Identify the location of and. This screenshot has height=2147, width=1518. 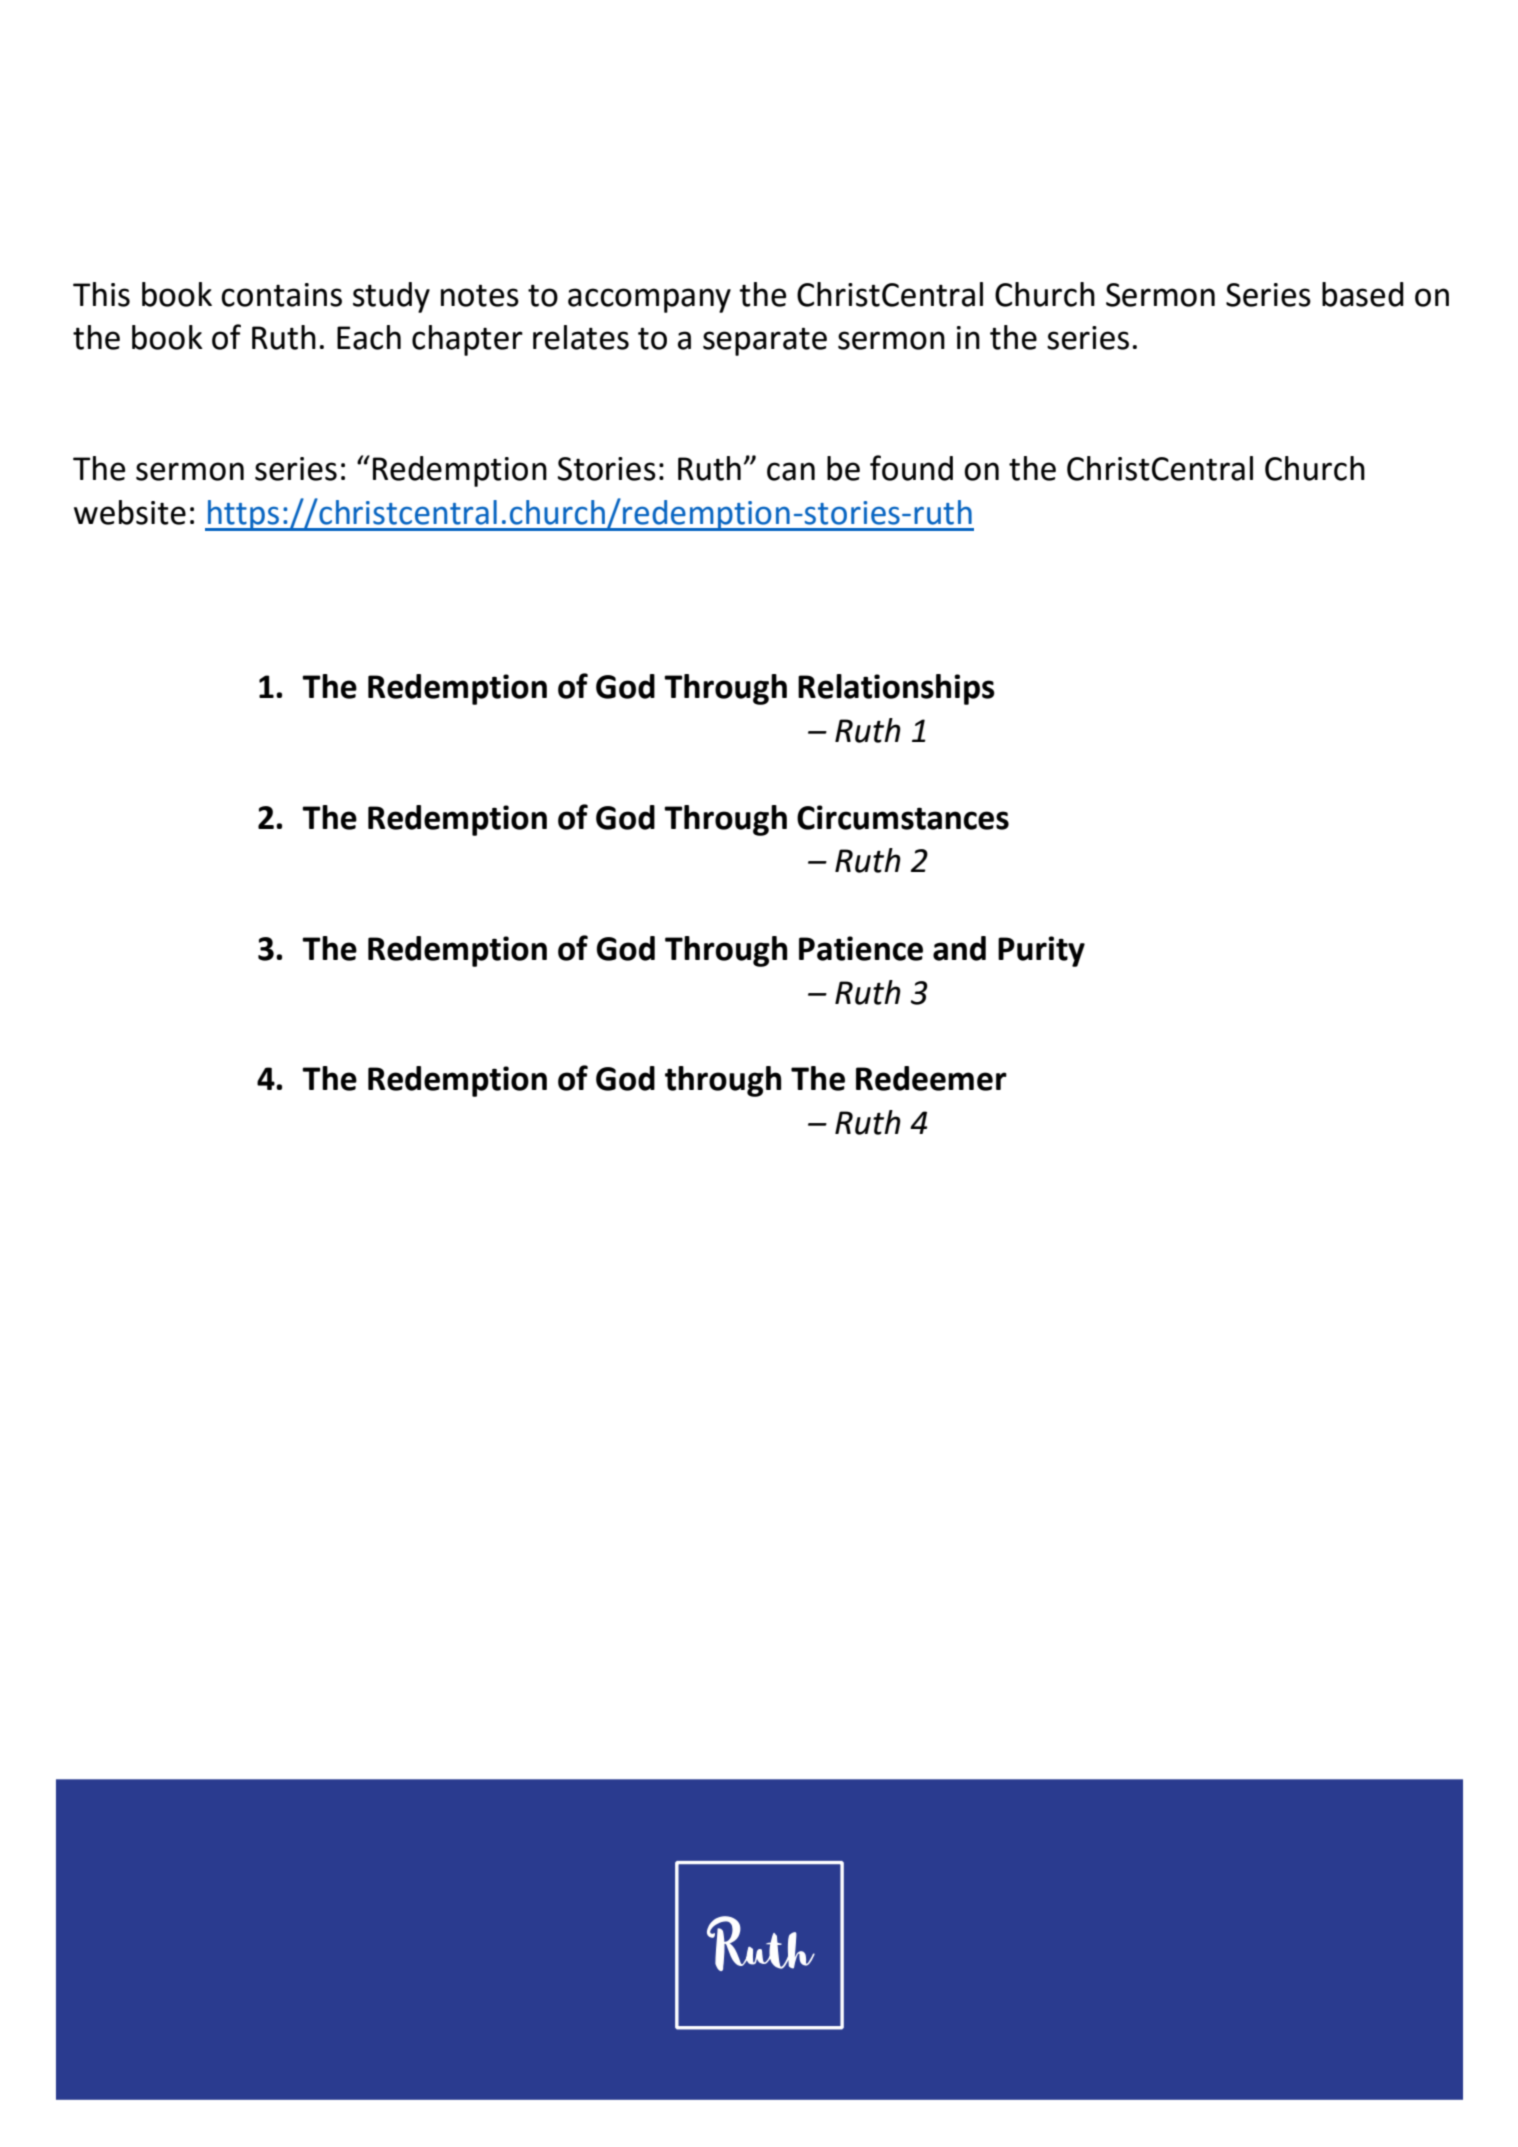
(959, 948).
